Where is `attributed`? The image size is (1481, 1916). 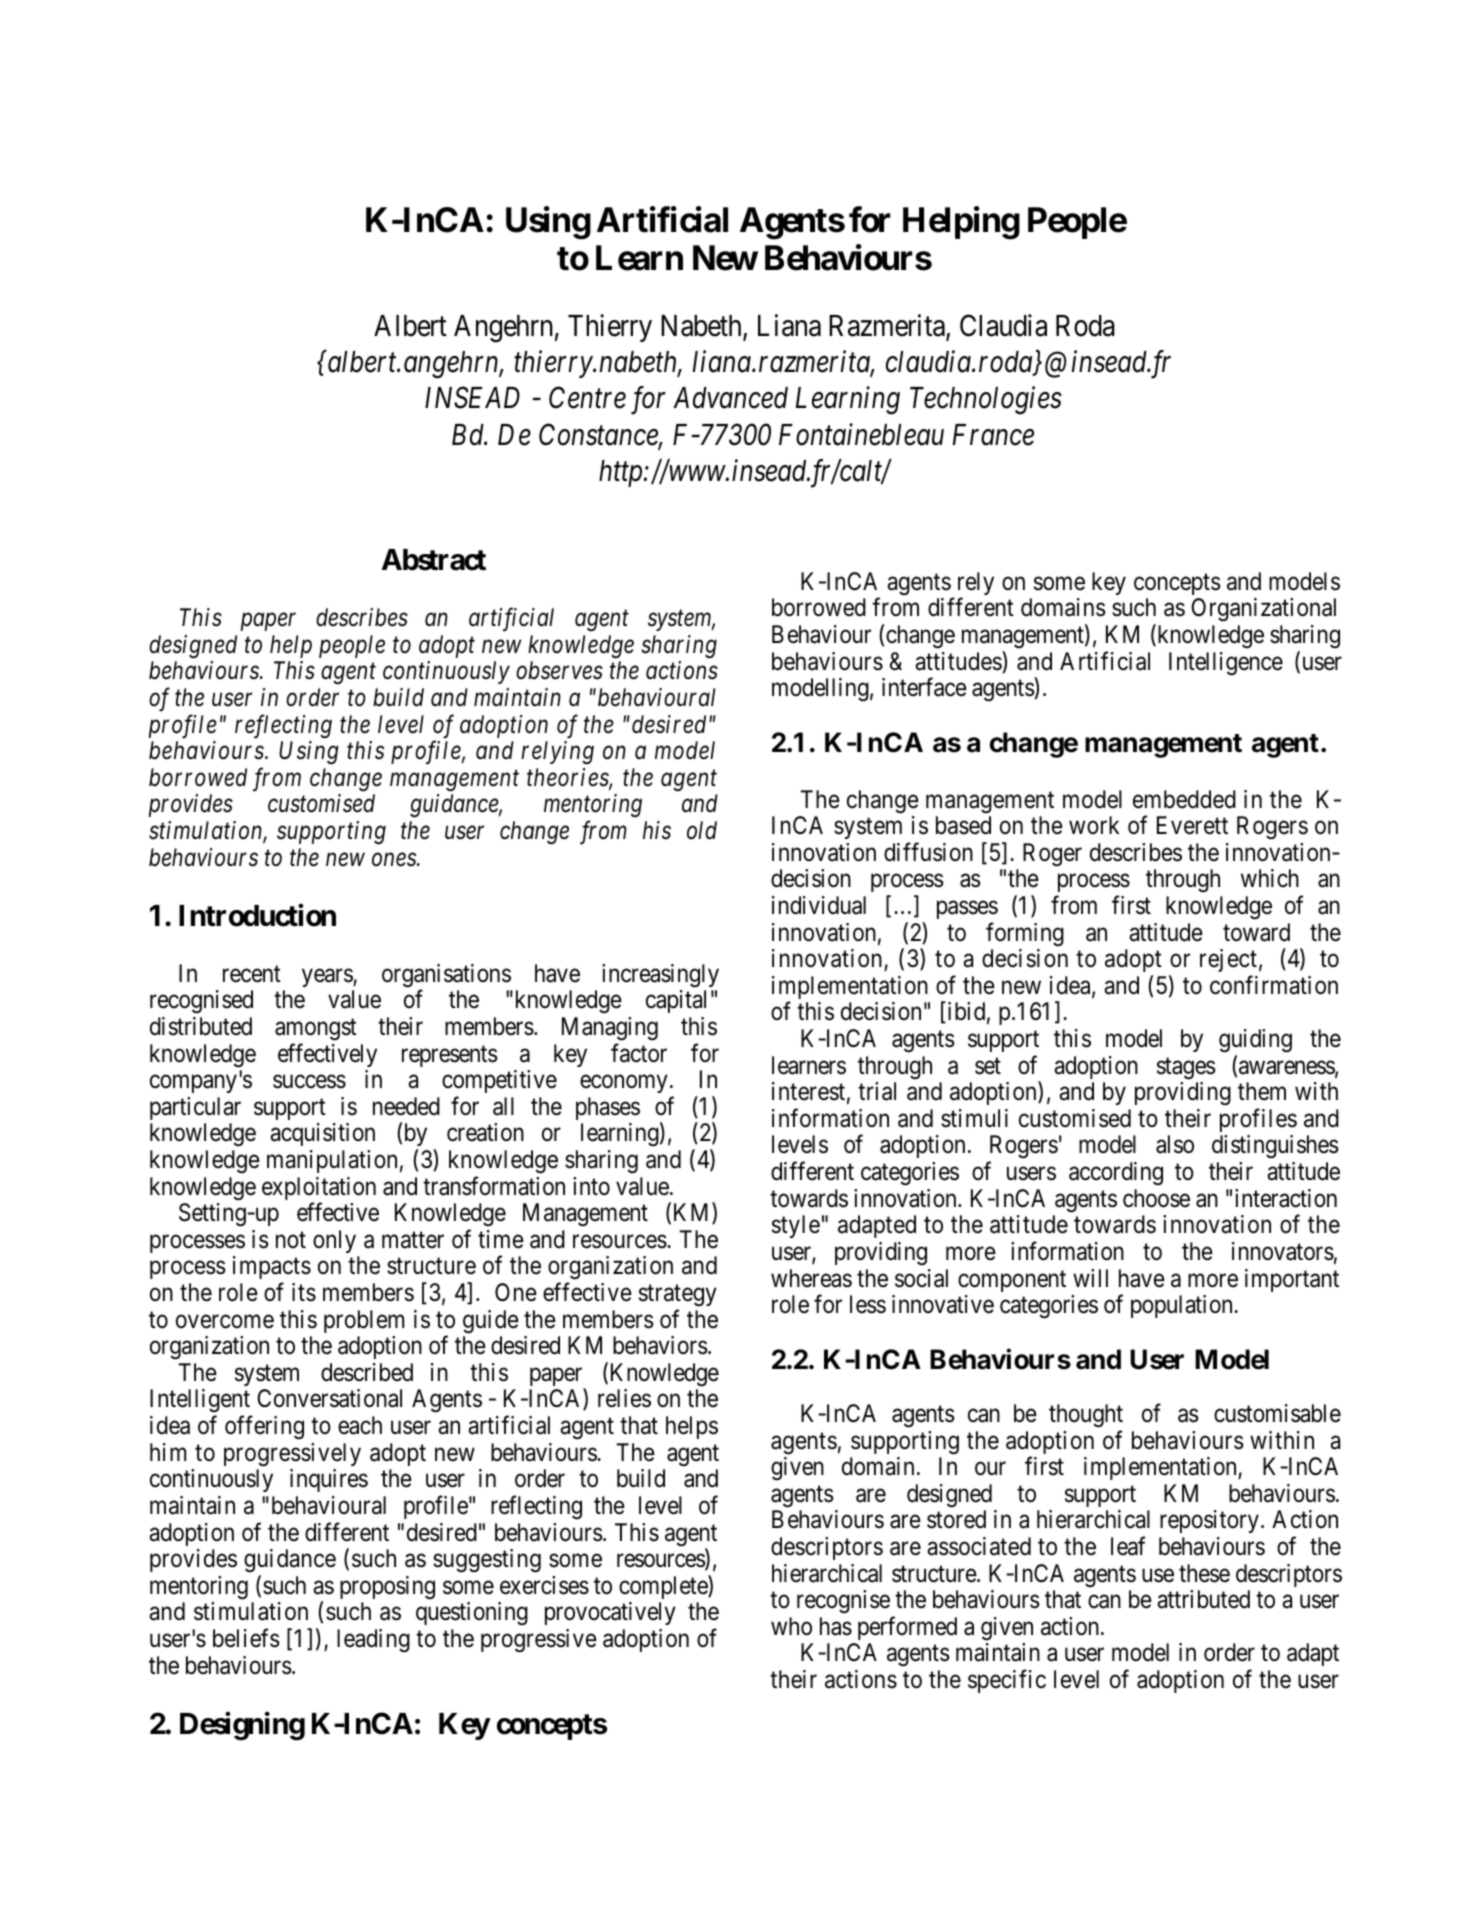 attributed is located at coordinates (1203, 1599).
